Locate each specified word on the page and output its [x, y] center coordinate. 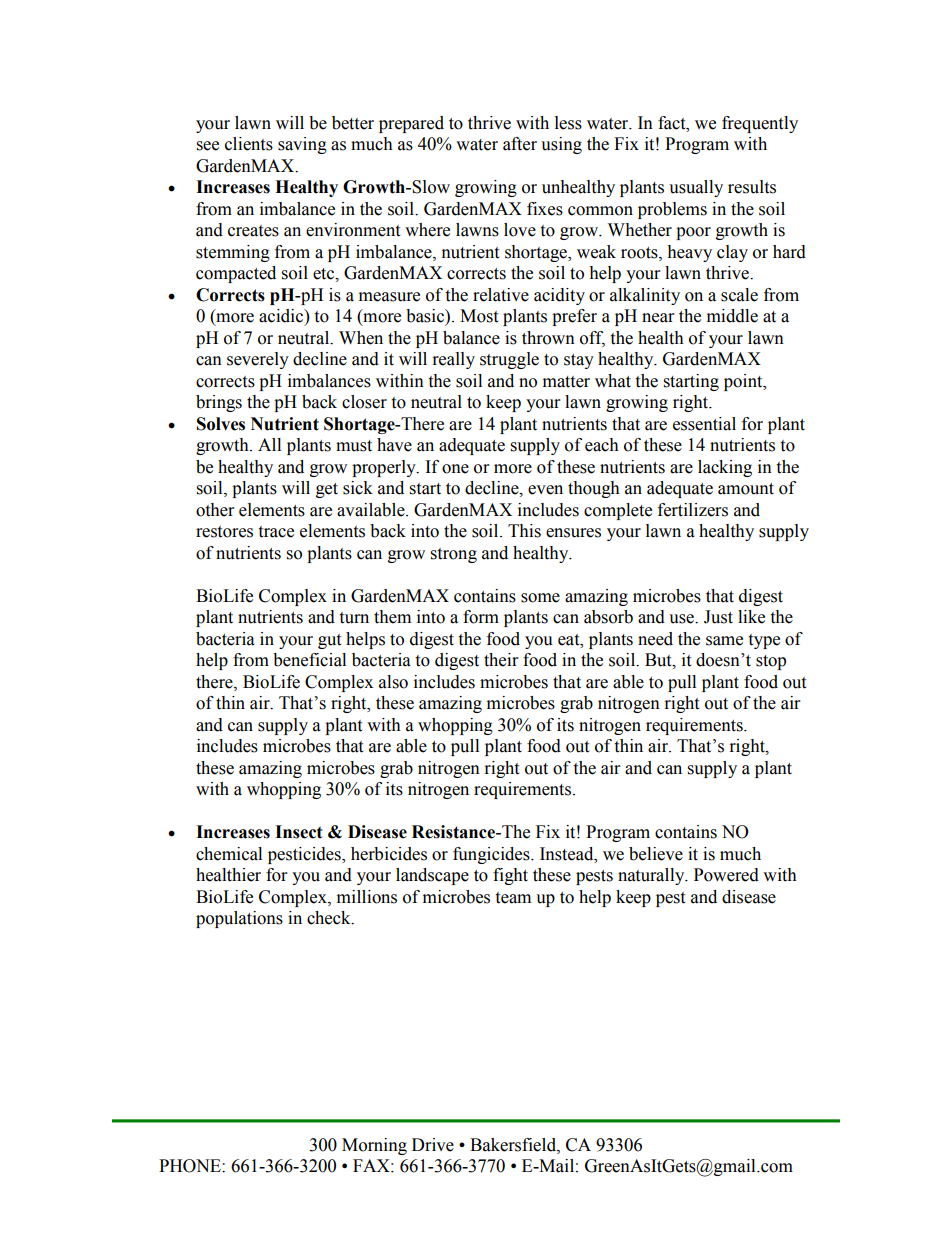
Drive [433, 1145]
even [545, 490]
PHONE [191, 1166]
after [520, 144]
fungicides [492, 855]
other [215, 510]
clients [249, 144]
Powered [726, 875]
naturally [652, 876]
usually [696, 188]
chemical [229, 854]
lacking [725, 468]
